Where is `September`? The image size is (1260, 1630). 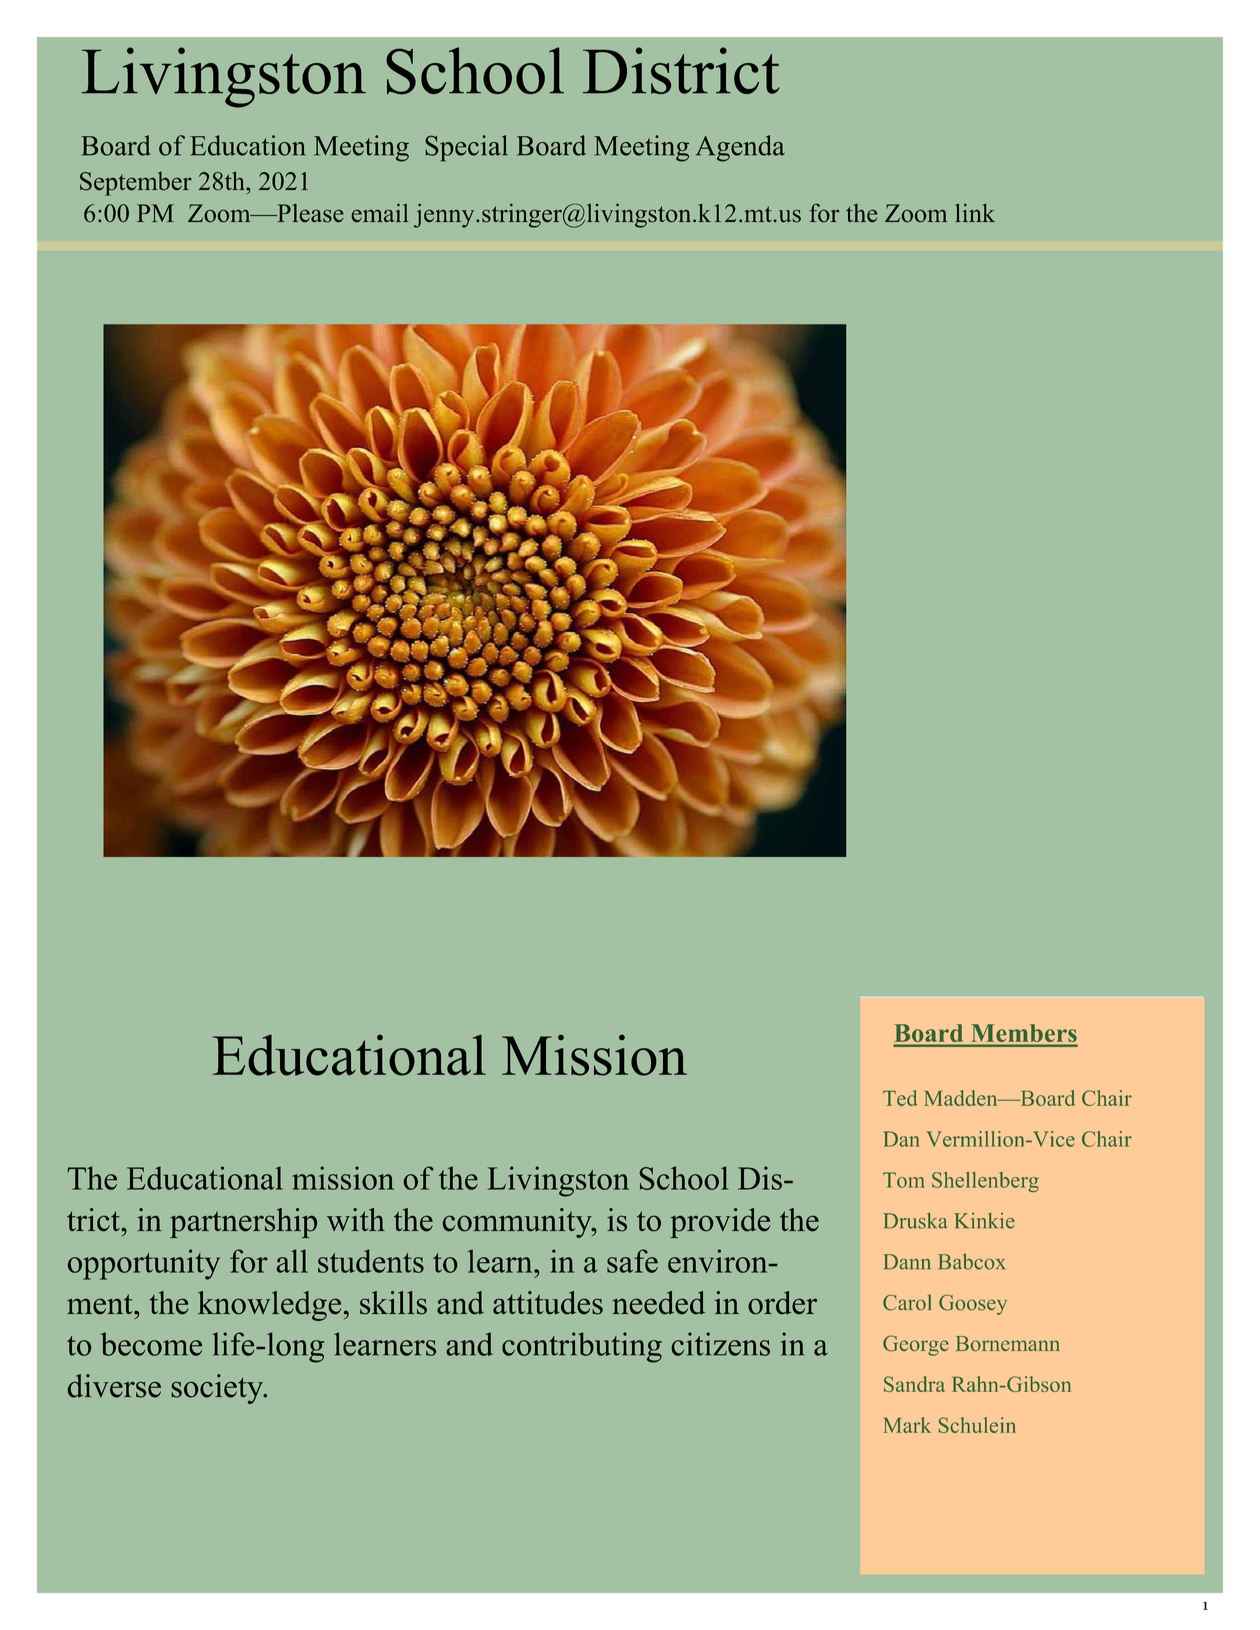
September is located at coordinates (136, 184).
